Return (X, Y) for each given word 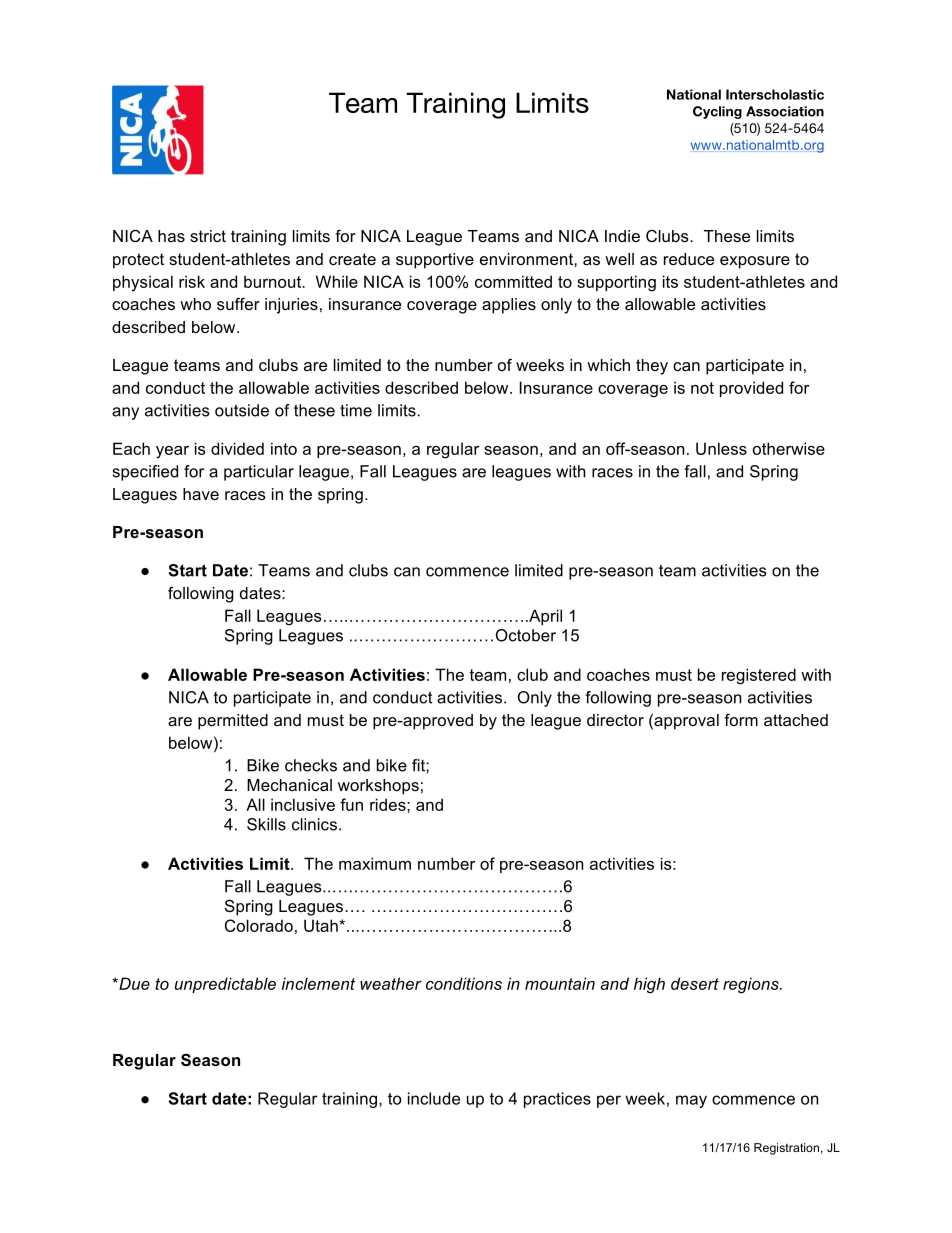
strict (208, 236)
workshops (378, 787)
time (356, 410)
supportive (435, 261)
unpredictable (225, 985)
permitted (233, 722)
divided (237, 448)
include (434, 1098)
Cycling (717, 112)
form (741, 719)
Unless (721, 448)
